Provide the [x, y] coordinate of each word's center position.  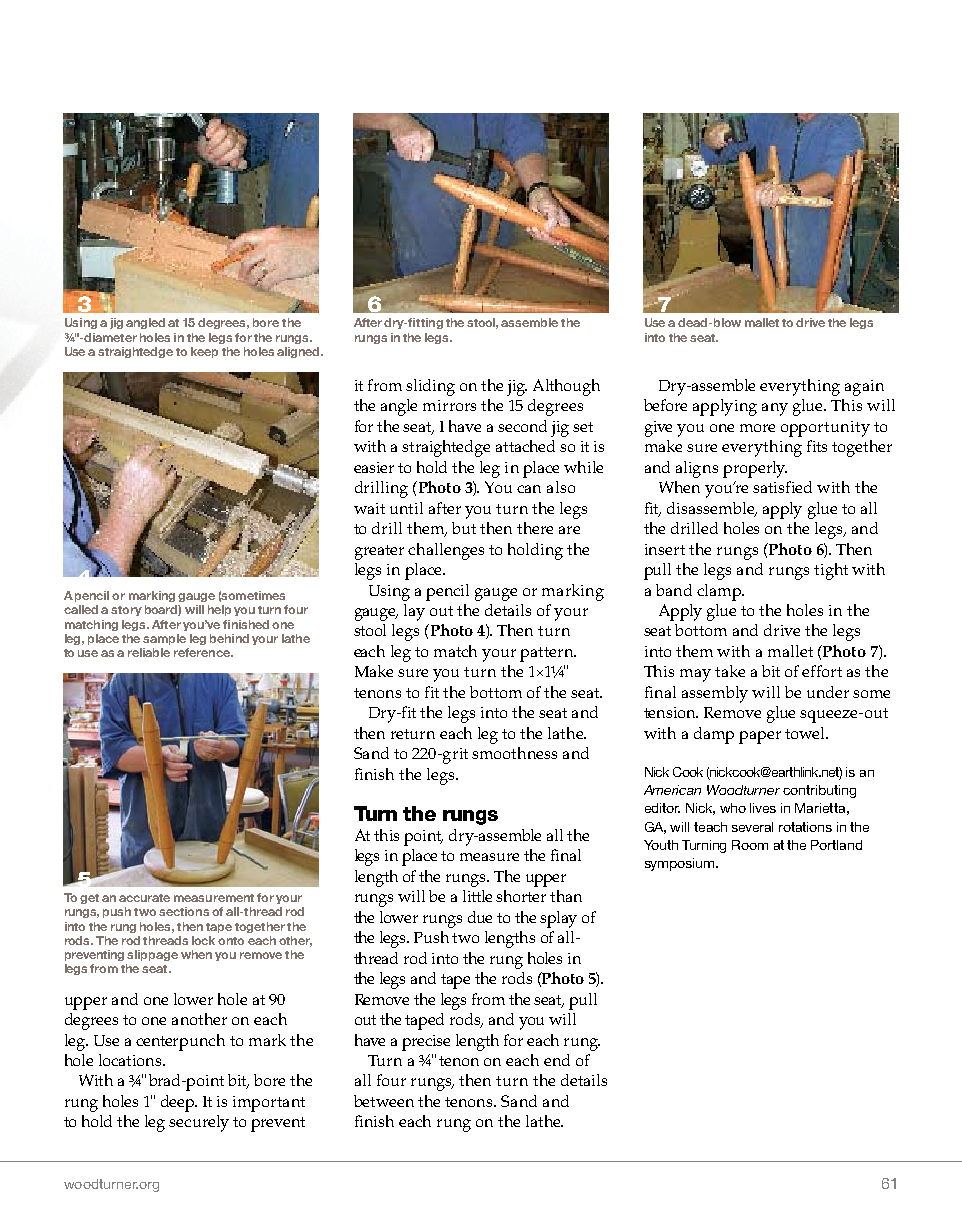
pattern [548, 654]
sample [164, 639]
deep [179, 1103]
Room [750, 845]
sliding [430, 387]
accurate [144, 898]
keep [204, 352]
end [557, 1060]
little [477, 896]
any [775, 409]
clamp [720, 592]
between [384, 1101]
